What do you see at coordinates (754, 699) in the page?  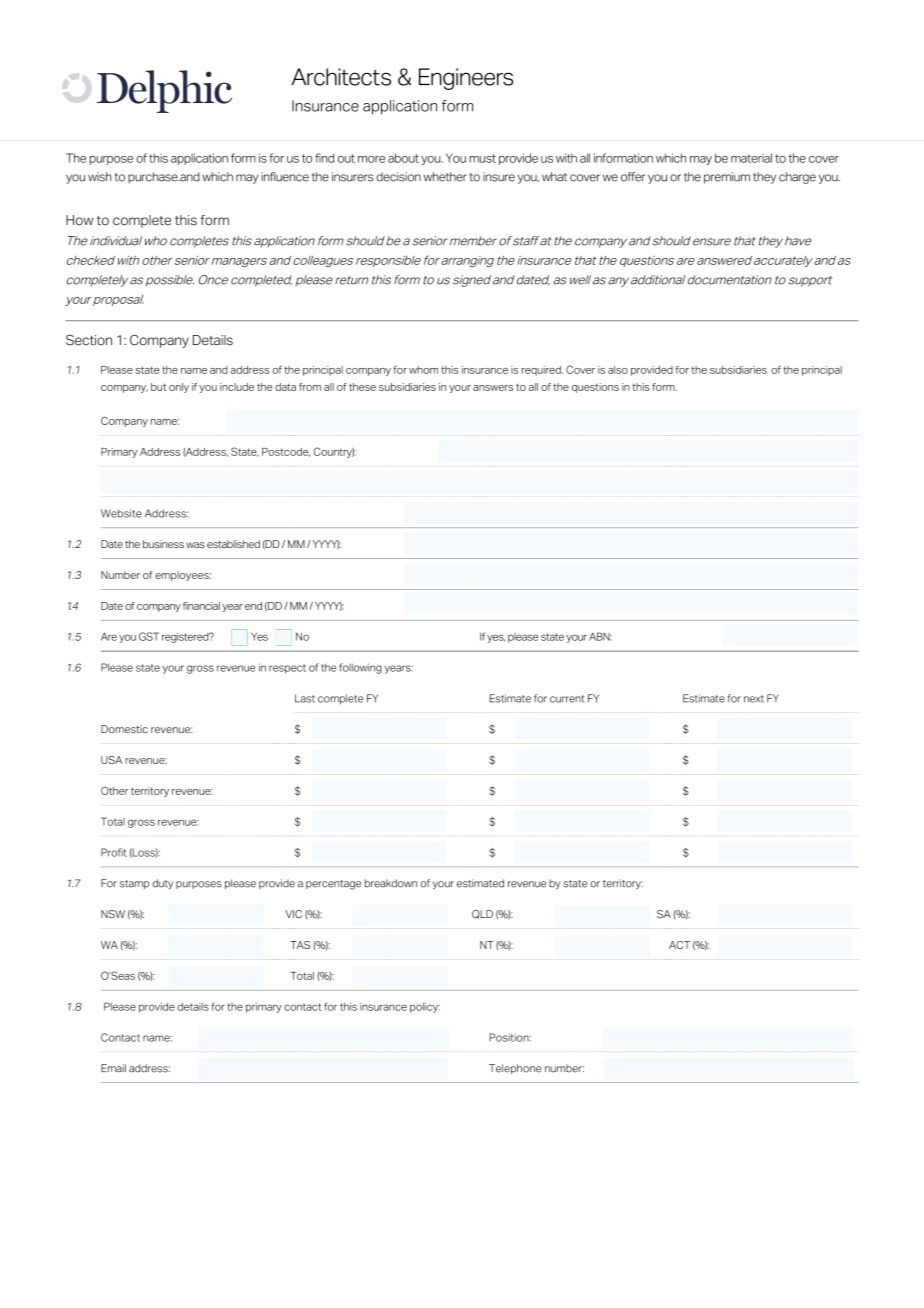 I see `next` at bounding box center [754, 699].
